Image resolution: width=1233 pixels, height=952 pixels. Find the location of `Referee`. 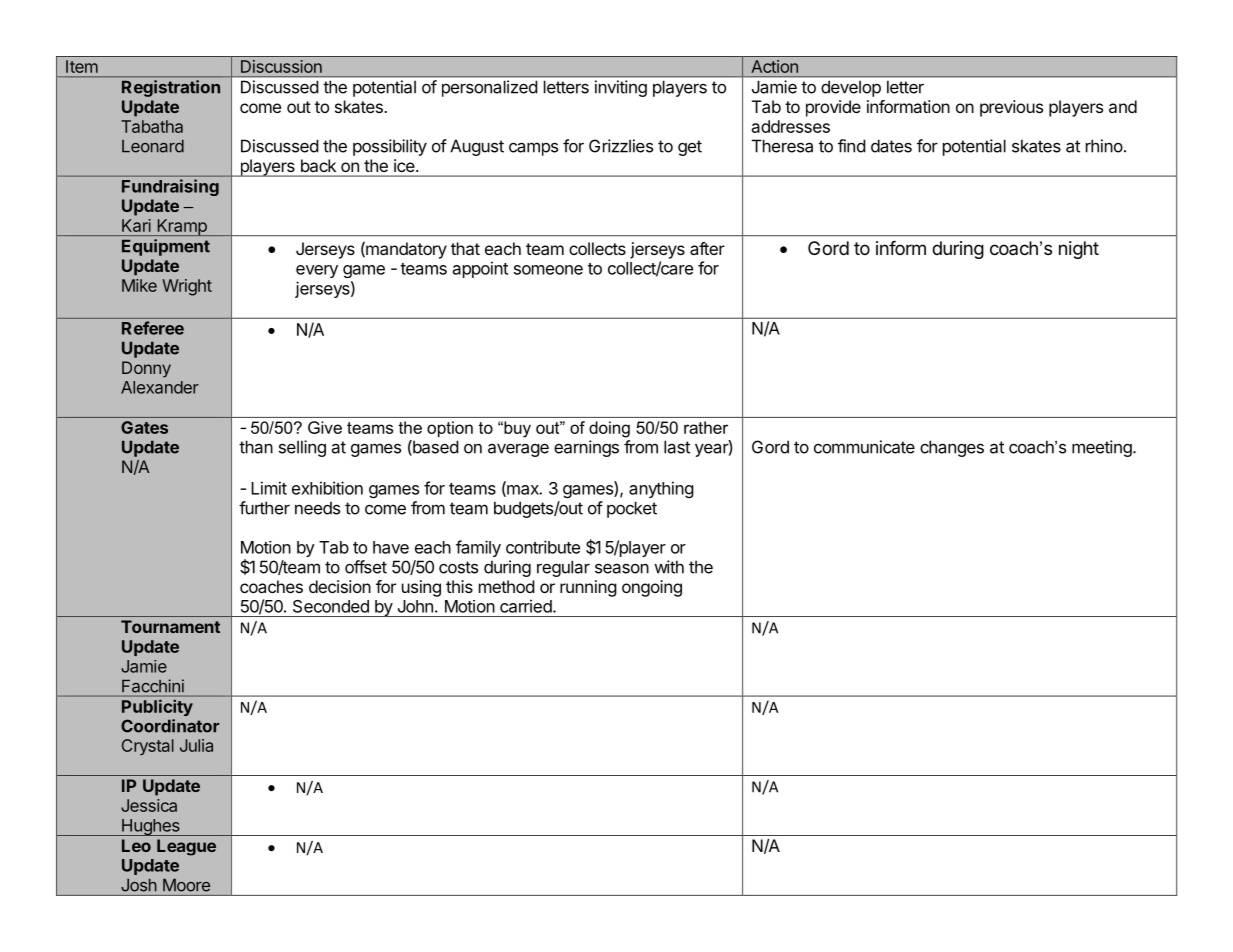

Referee is located at coordinates (153, 328).
